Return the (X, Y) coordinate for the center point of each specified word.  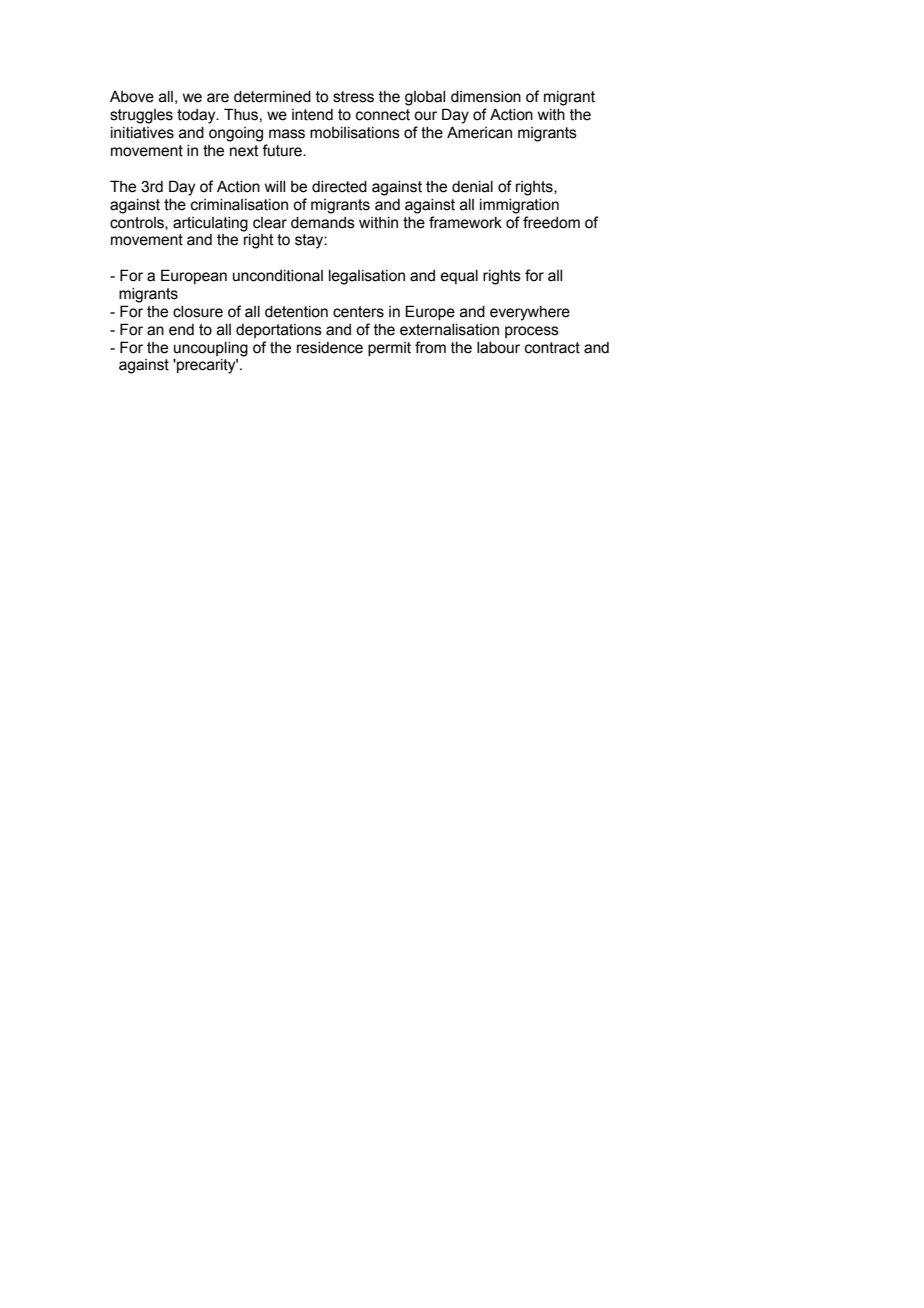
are (218, 98)
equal (459, 277)
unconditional (278, 276)
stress (353, 97)
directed (339, 187)
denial (472, 187)
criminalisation (239, 205)
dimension (486, 97)
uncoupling (211, 349)
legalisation (367, 277)
